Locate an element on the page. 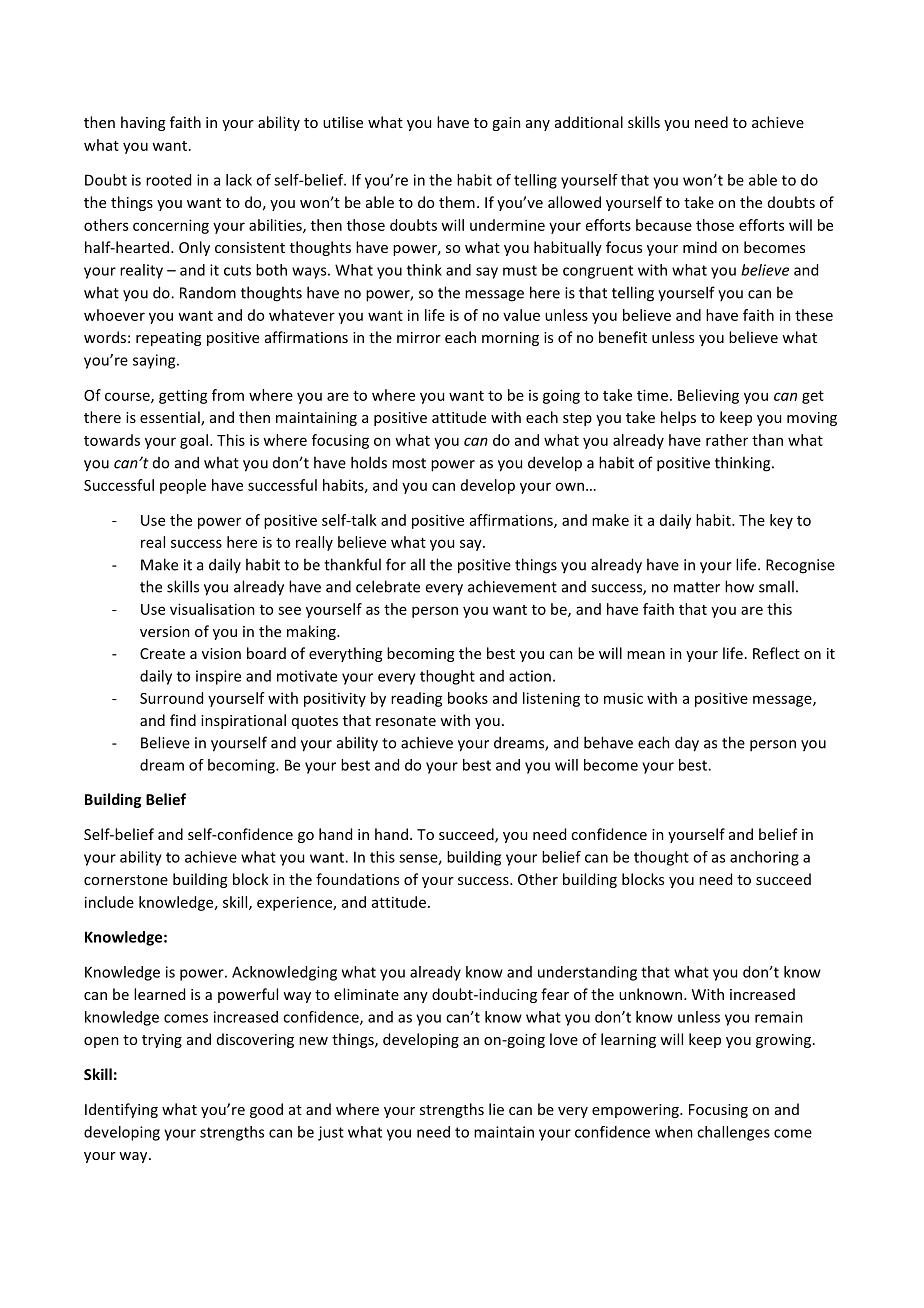  Identifying is located at coordinates (121, 1110).
